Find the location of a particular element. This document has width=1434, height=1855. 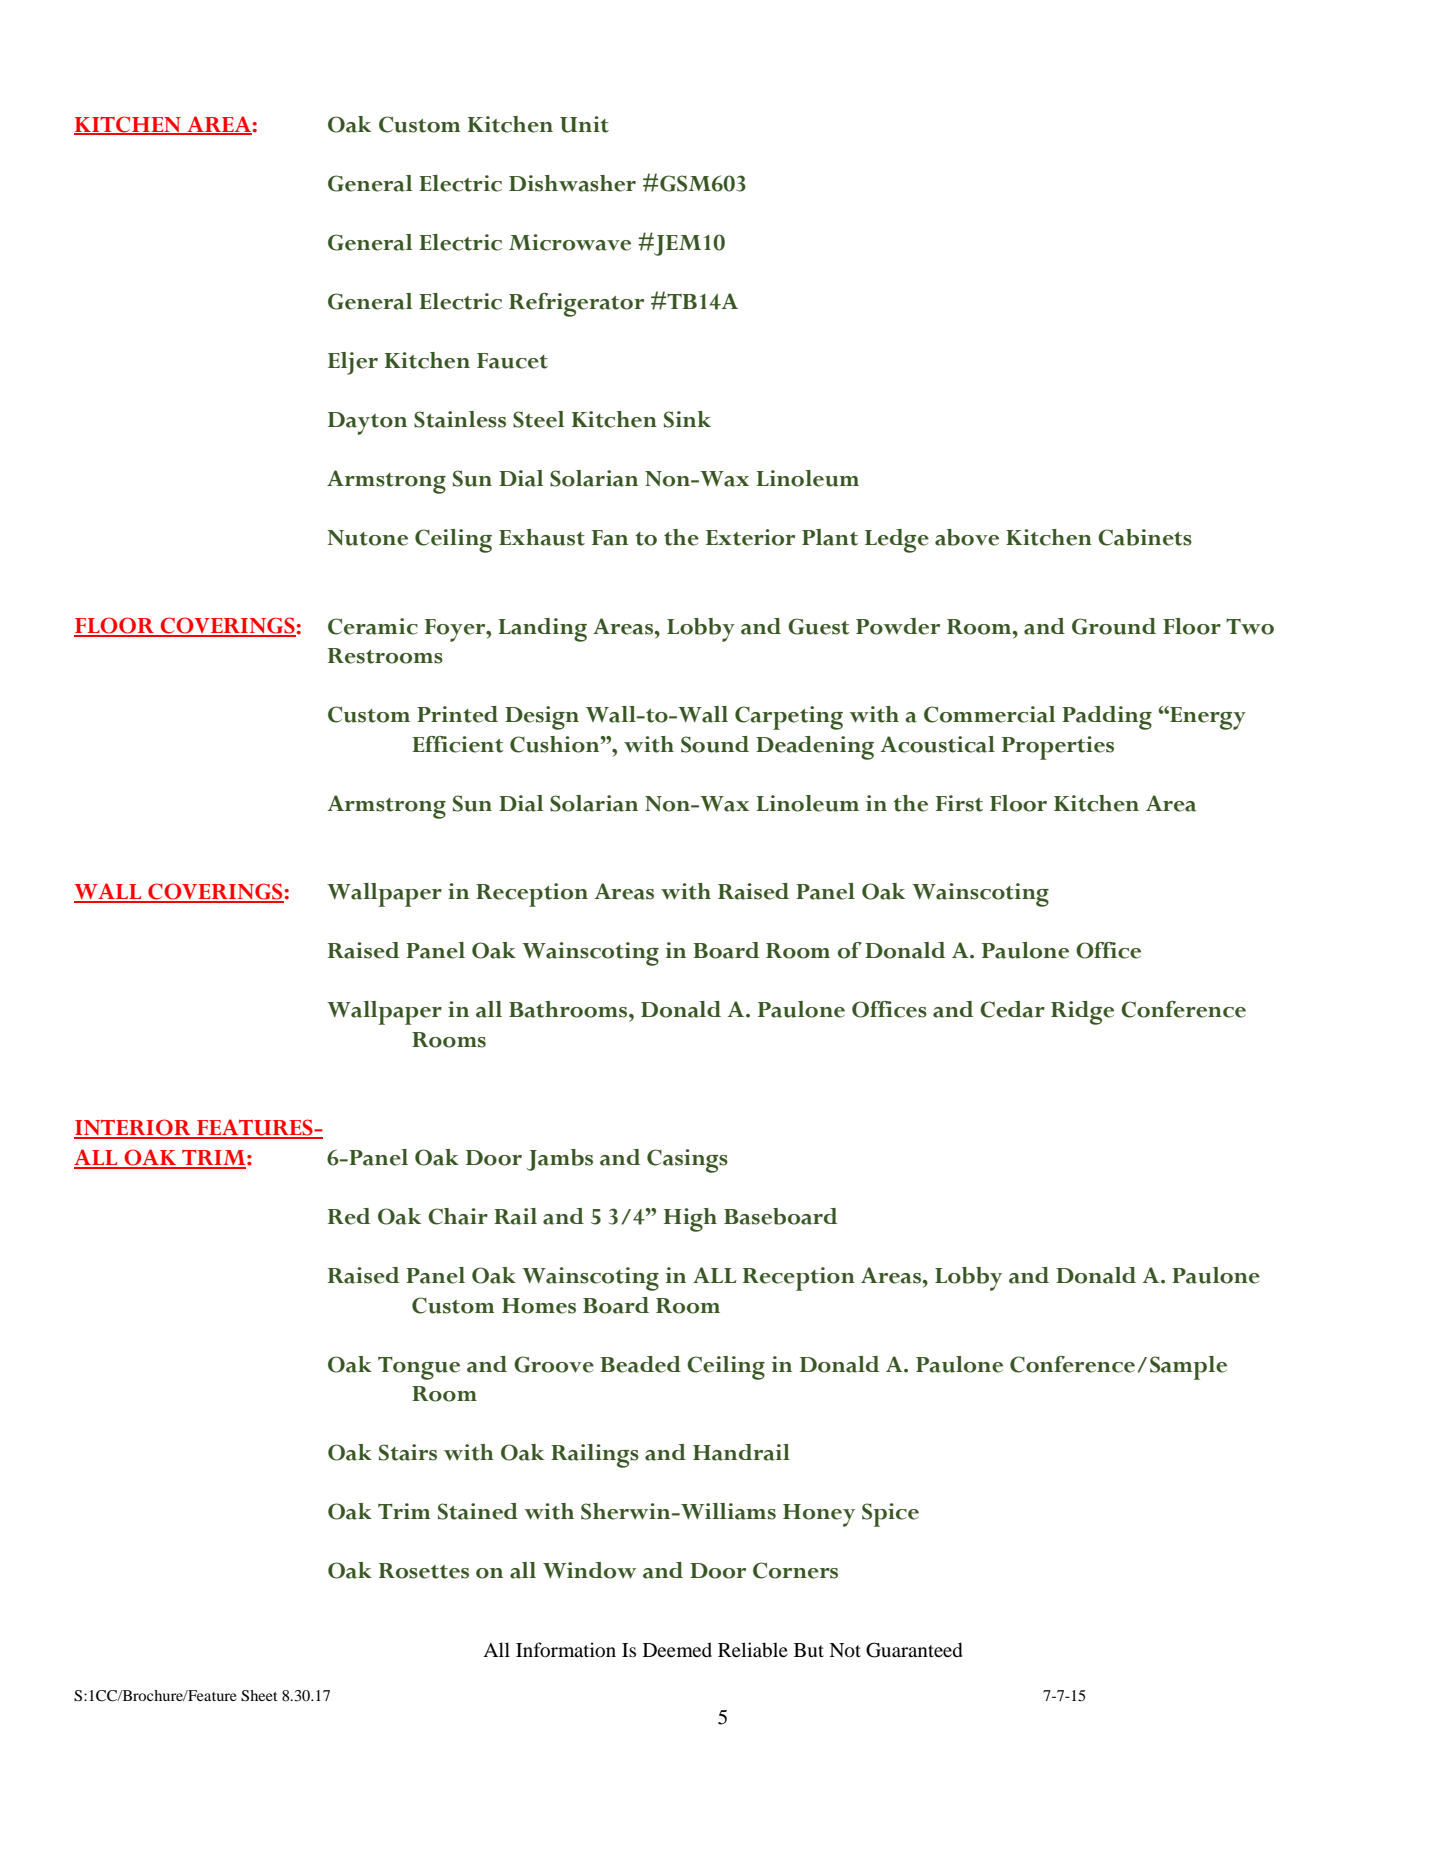

Guaranteed is located at coordinates (914, 1650).
